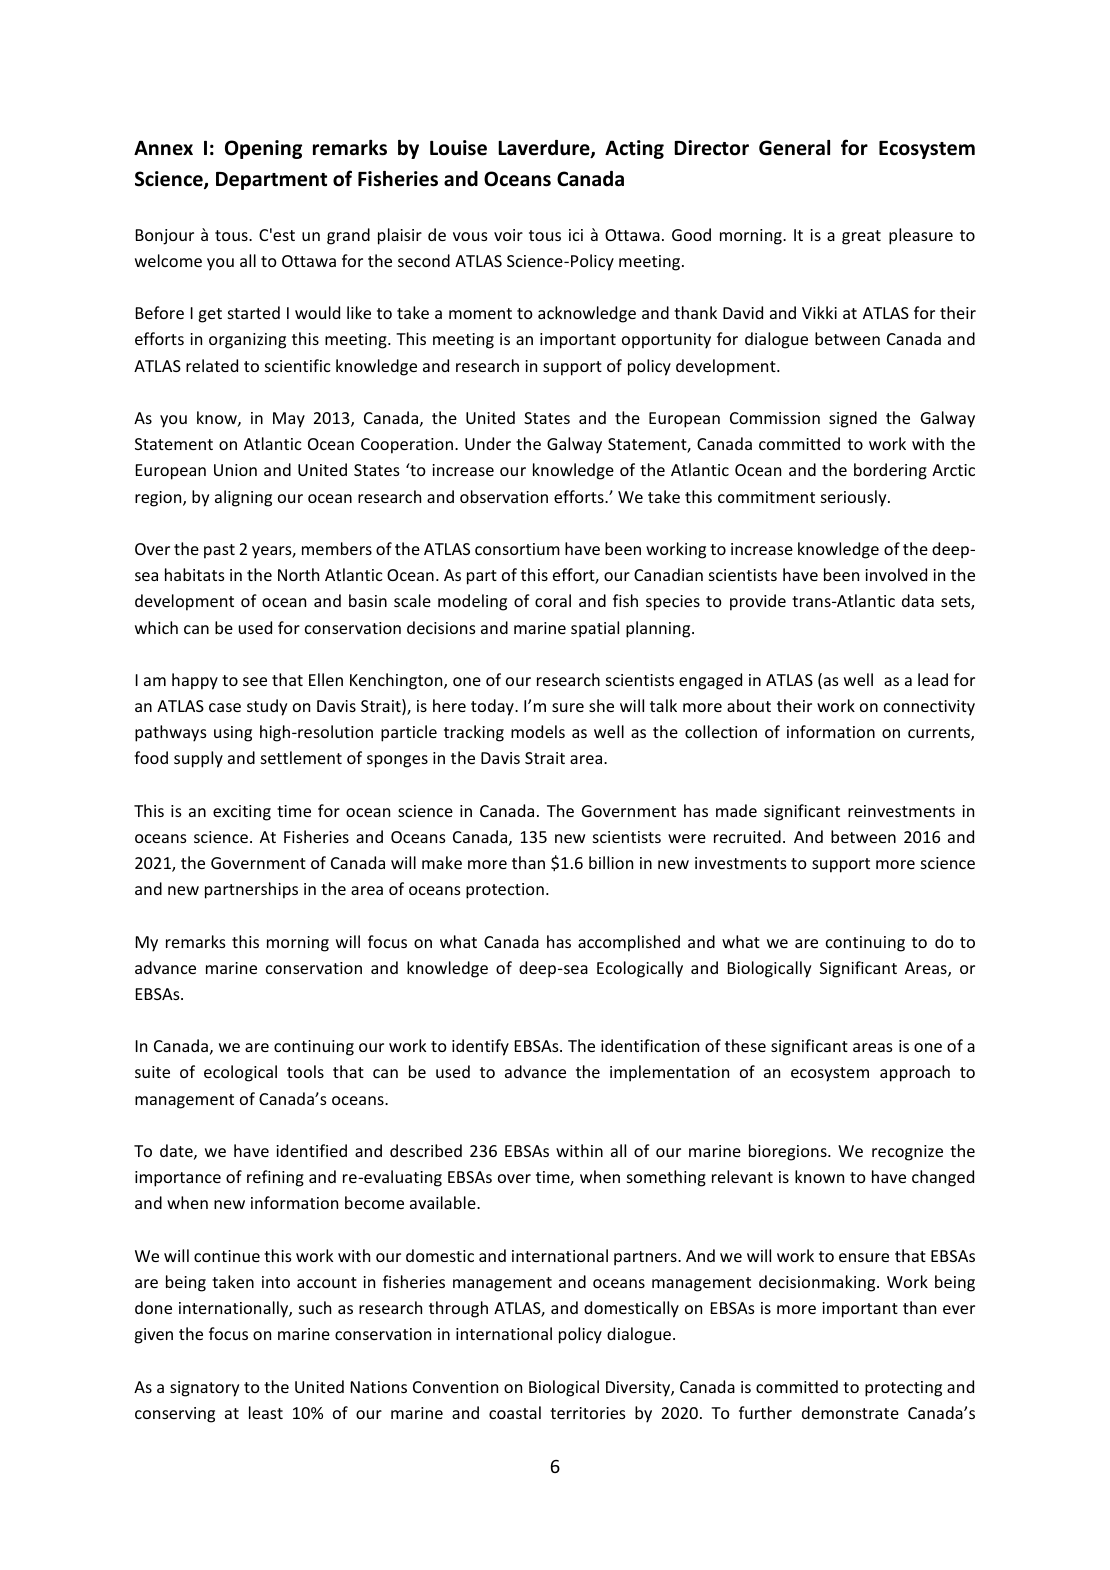 This image has height=1570, width=1110. Describe the element at coordinates (903, 1389) in the image. I see `protecting` at that location.
